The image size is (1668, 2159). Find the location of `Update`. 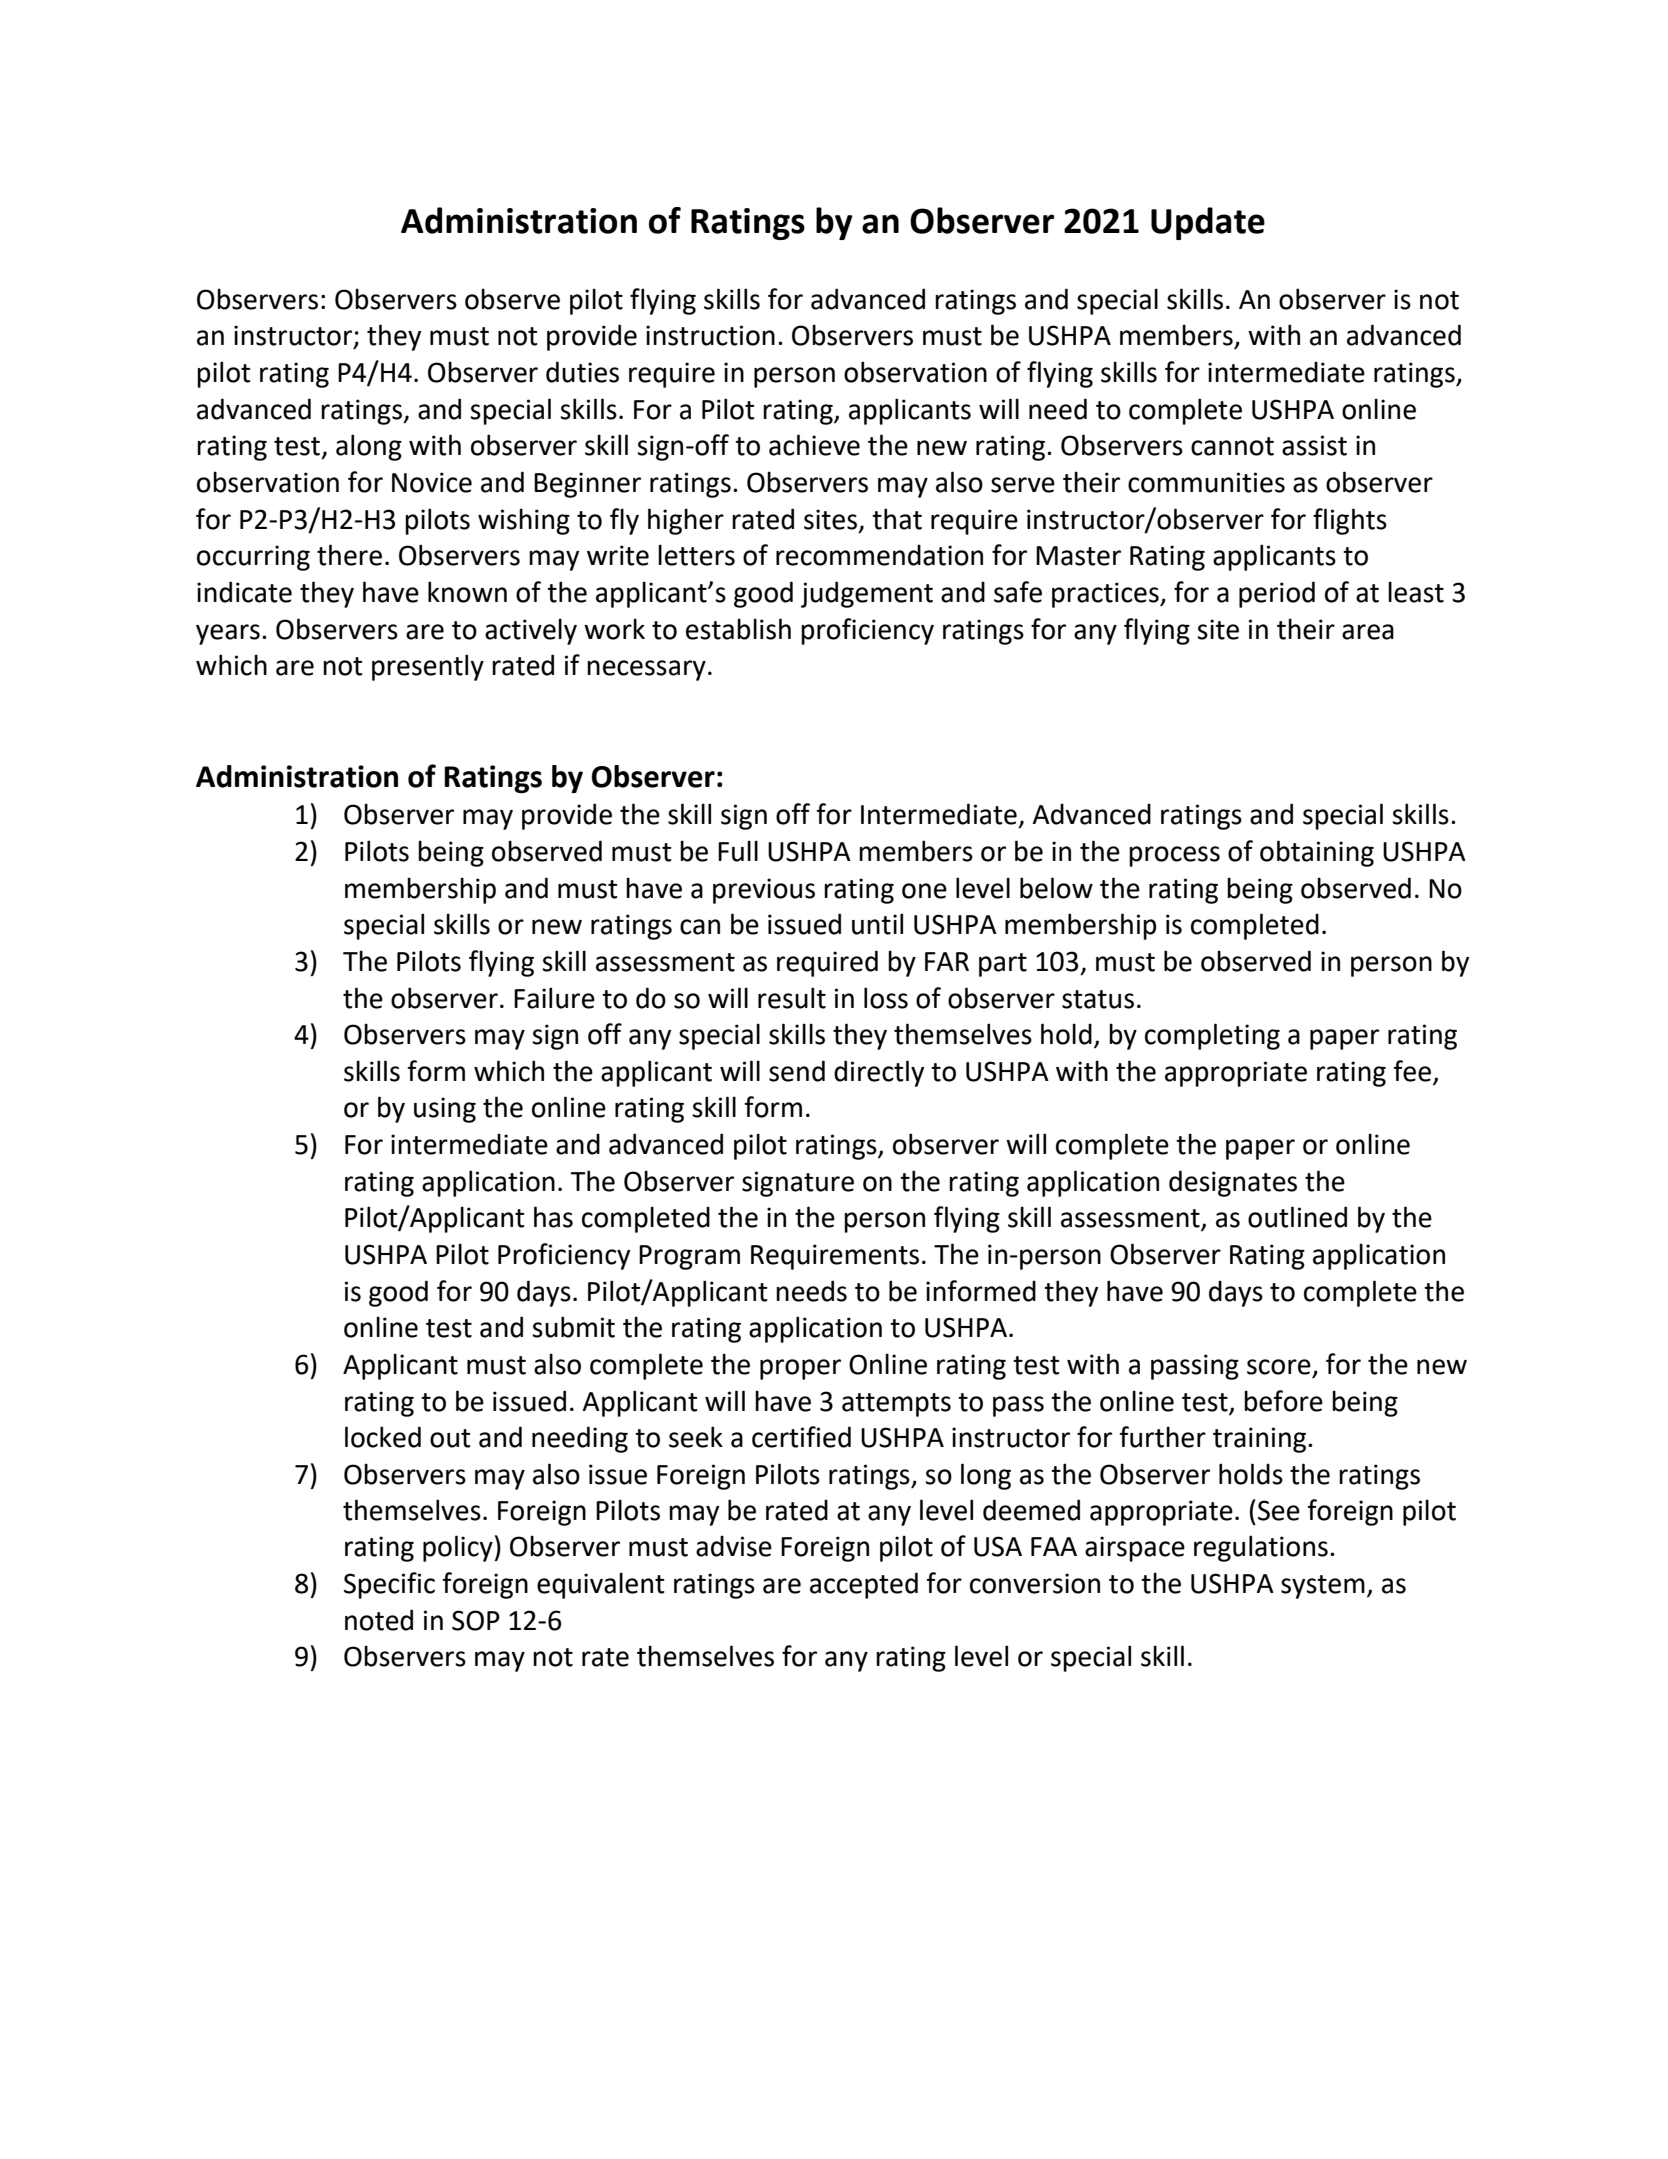

Update is located at coordinates (1208, 223).
